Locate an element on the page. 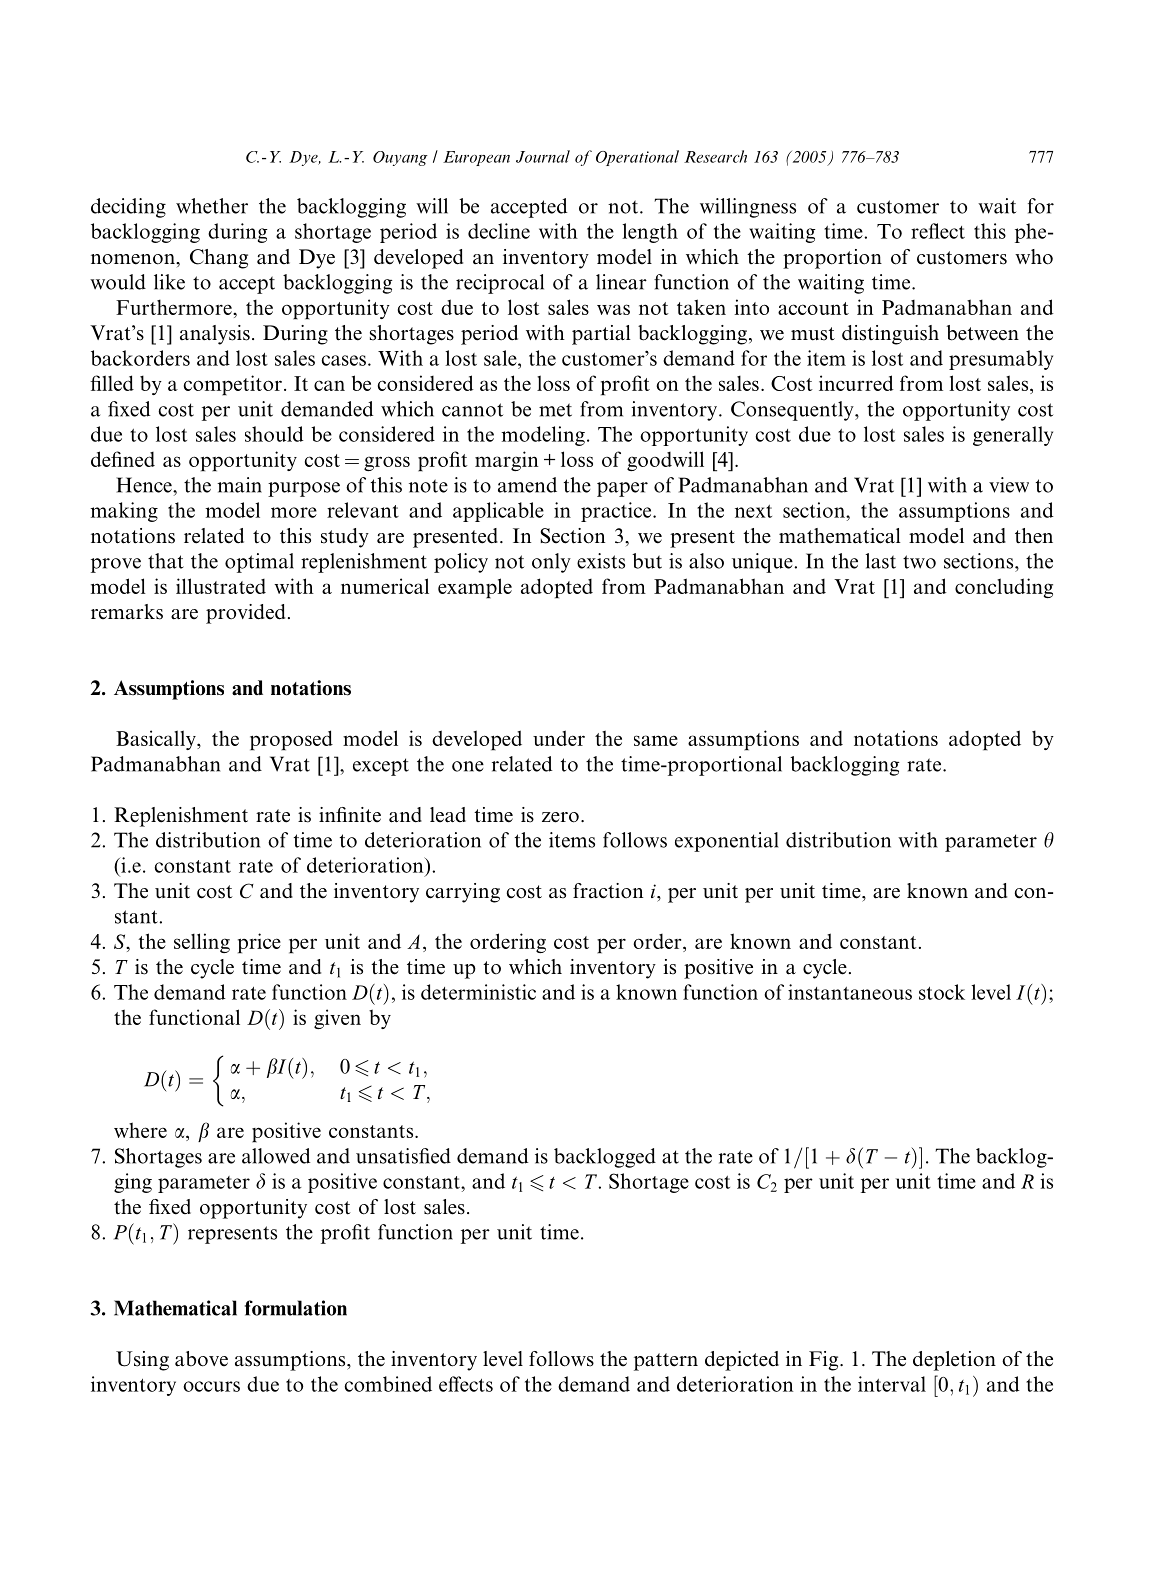  proposed is located at coordinates (291, 740).
